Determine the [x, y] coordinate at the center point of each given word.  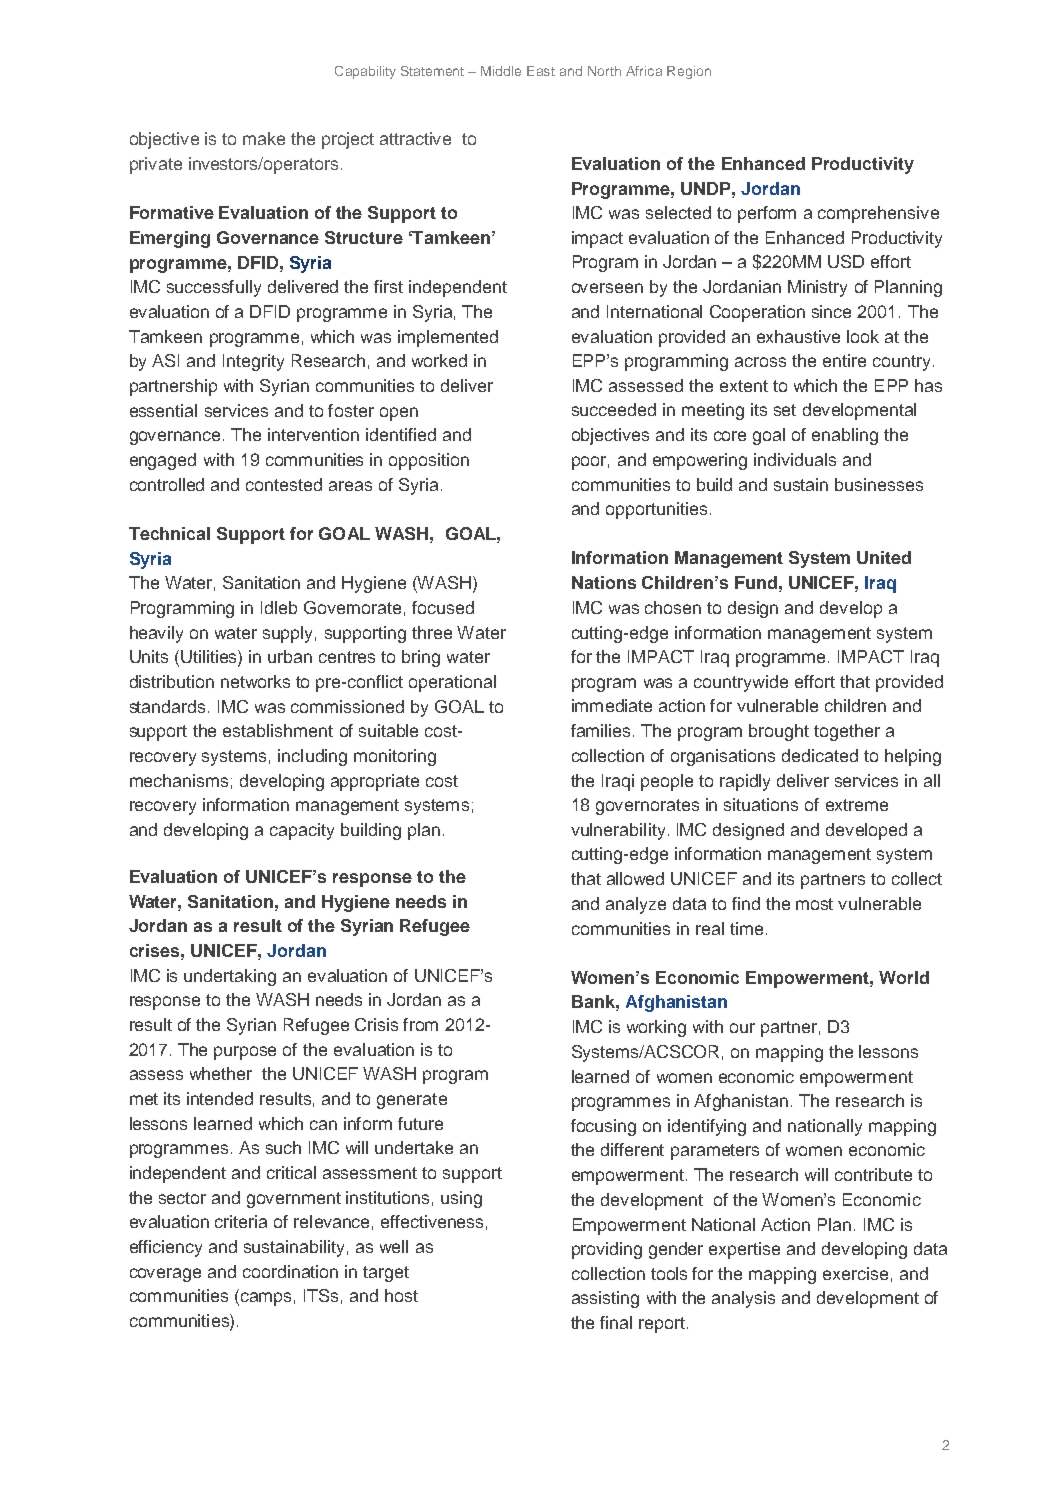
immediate [612, 705]
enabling [845, 436]
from [420, 1024]
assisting [605, 1299]
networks [255, 681]
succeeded [614, 409]
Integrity [253, 362]
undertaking [230, 977]
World [904, 977]
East [541, 71]
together [847, 732]
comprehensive [878, 214]
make [264, 138]
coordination [290, 1271]
